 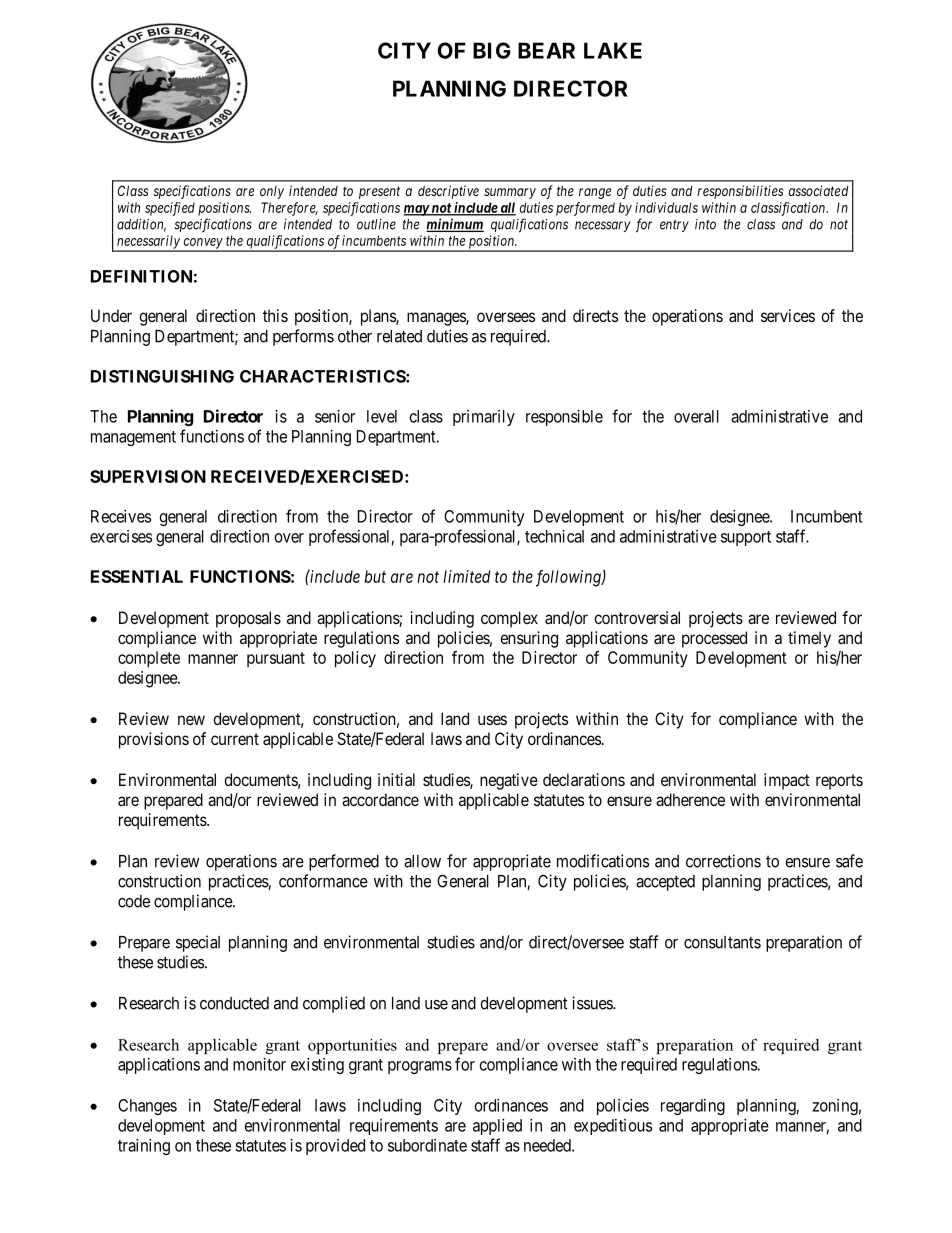 I want to click on responsibilities, so click(x=740, y=192).
